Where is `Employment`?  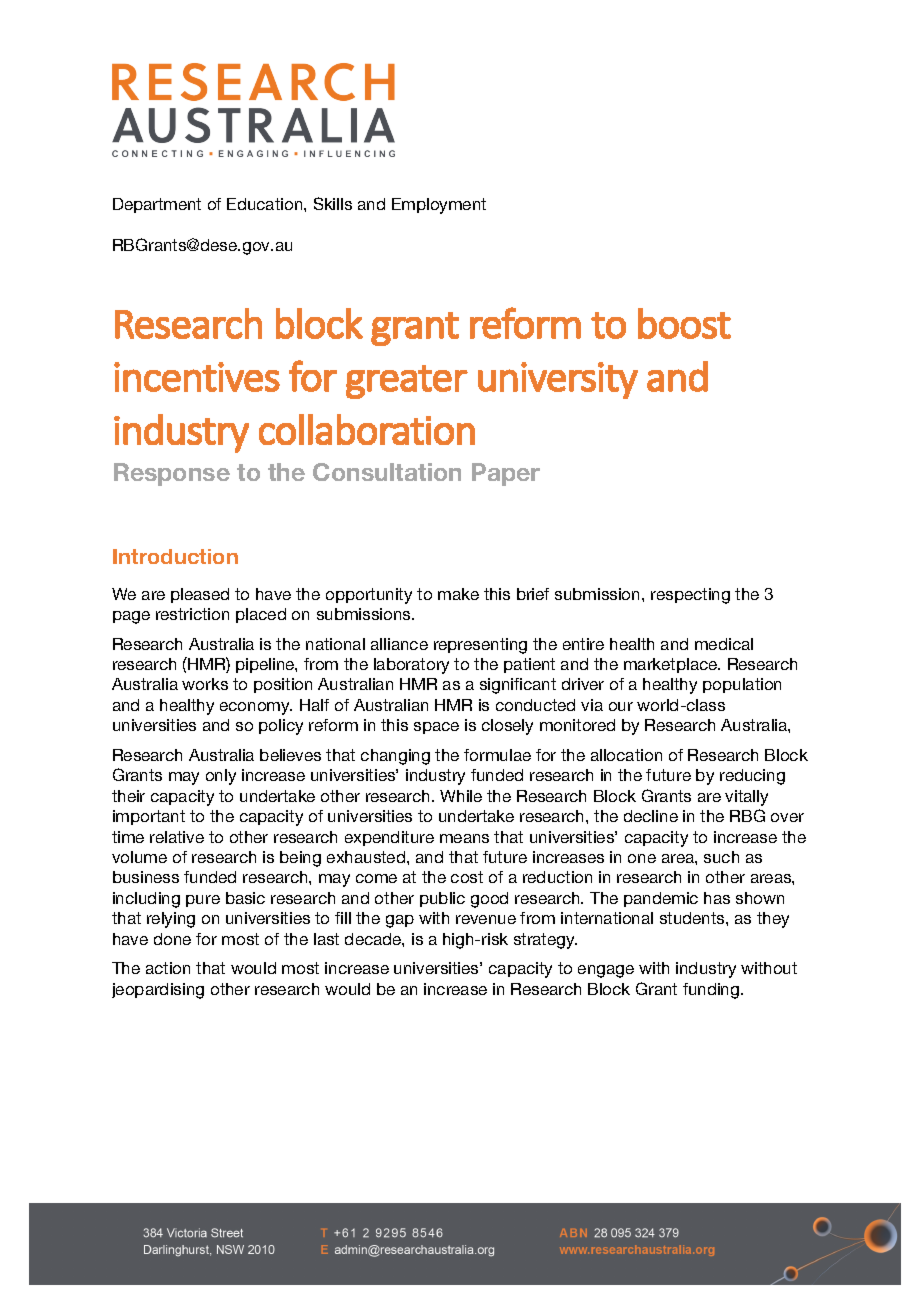 Employment is located at coordinates (439, 206).
